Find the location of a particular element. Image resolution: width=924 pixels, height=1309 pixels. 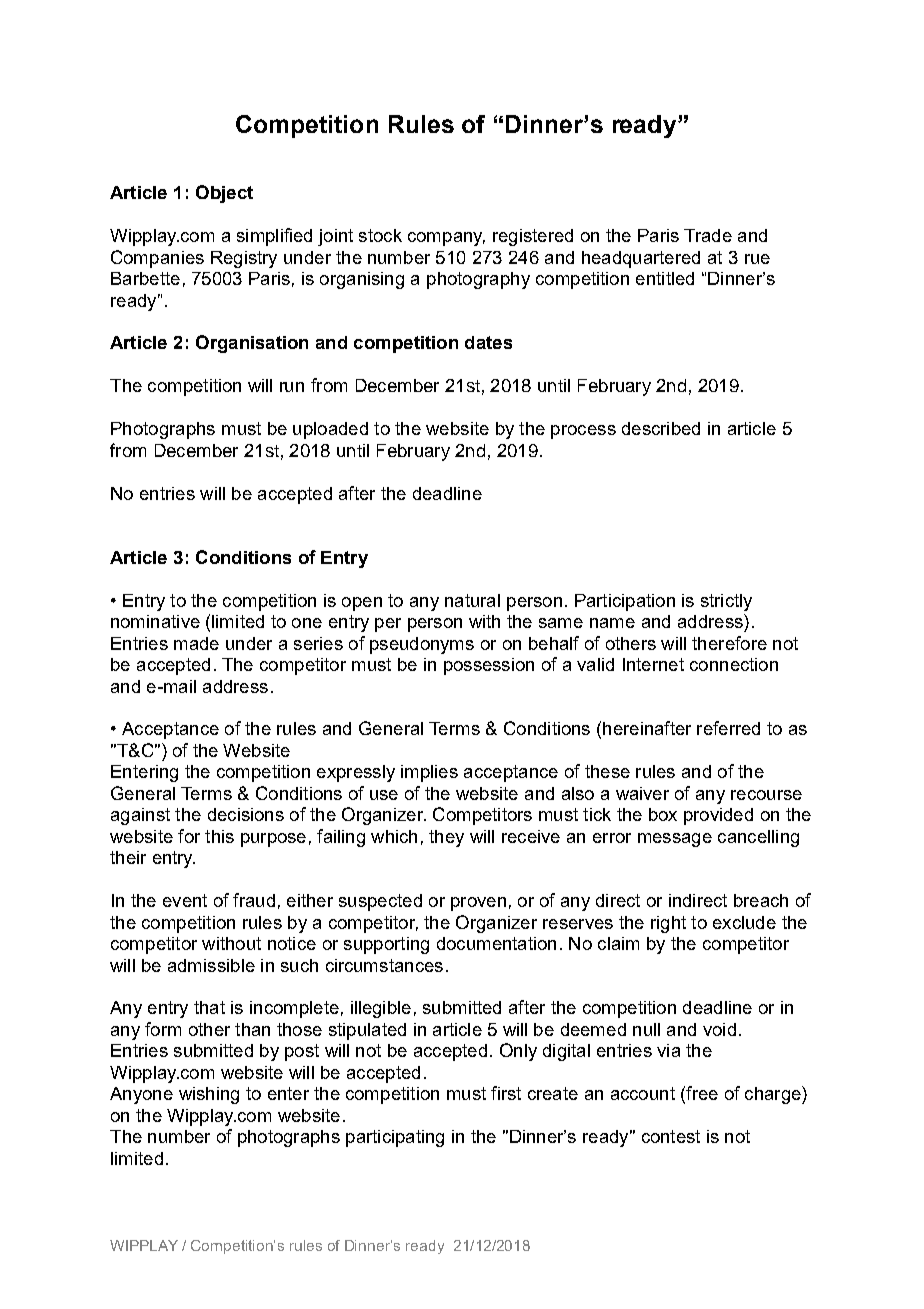

company is located at coordinates (446, 239).
